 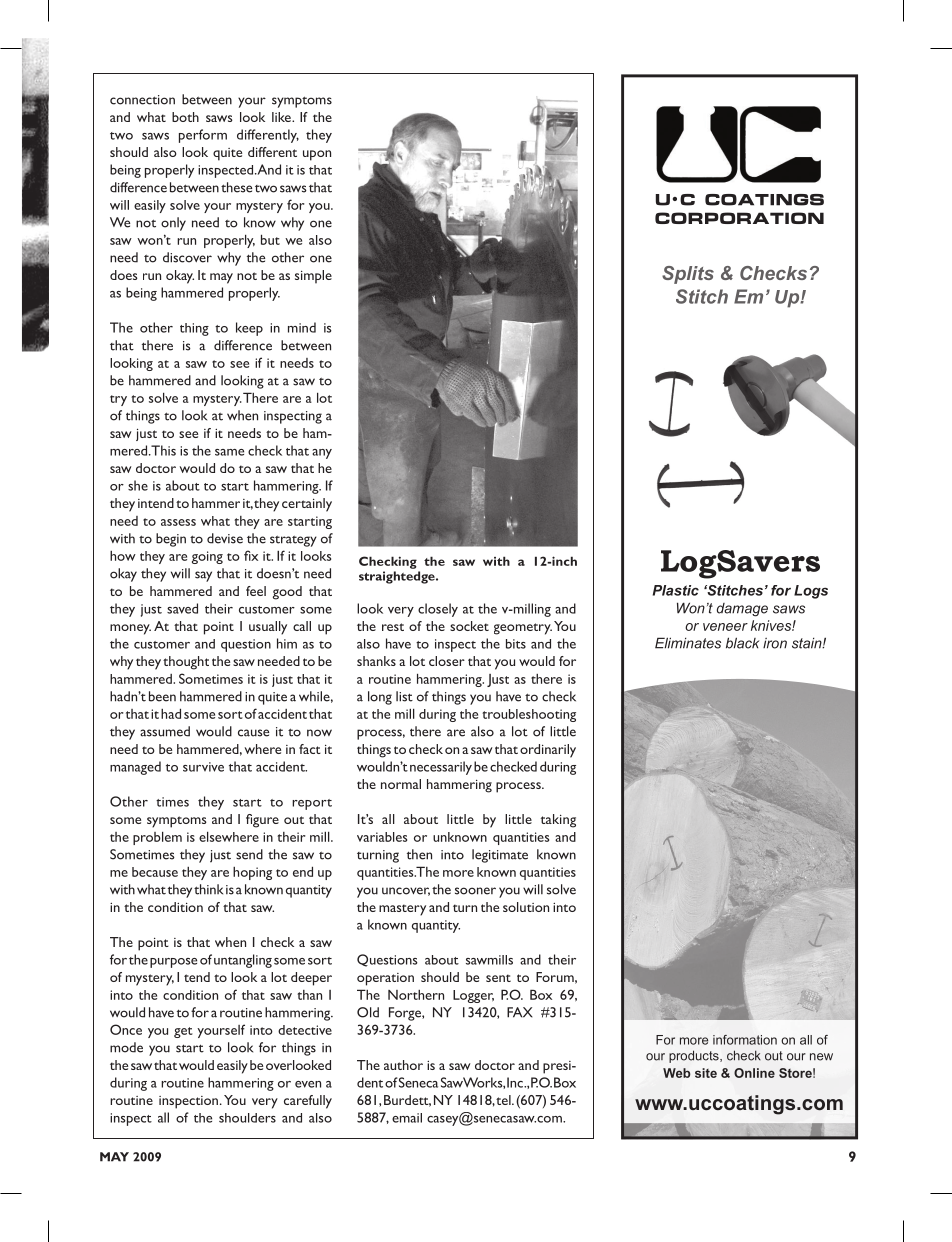 I want to click on saved, so click(x=182, y=608).
